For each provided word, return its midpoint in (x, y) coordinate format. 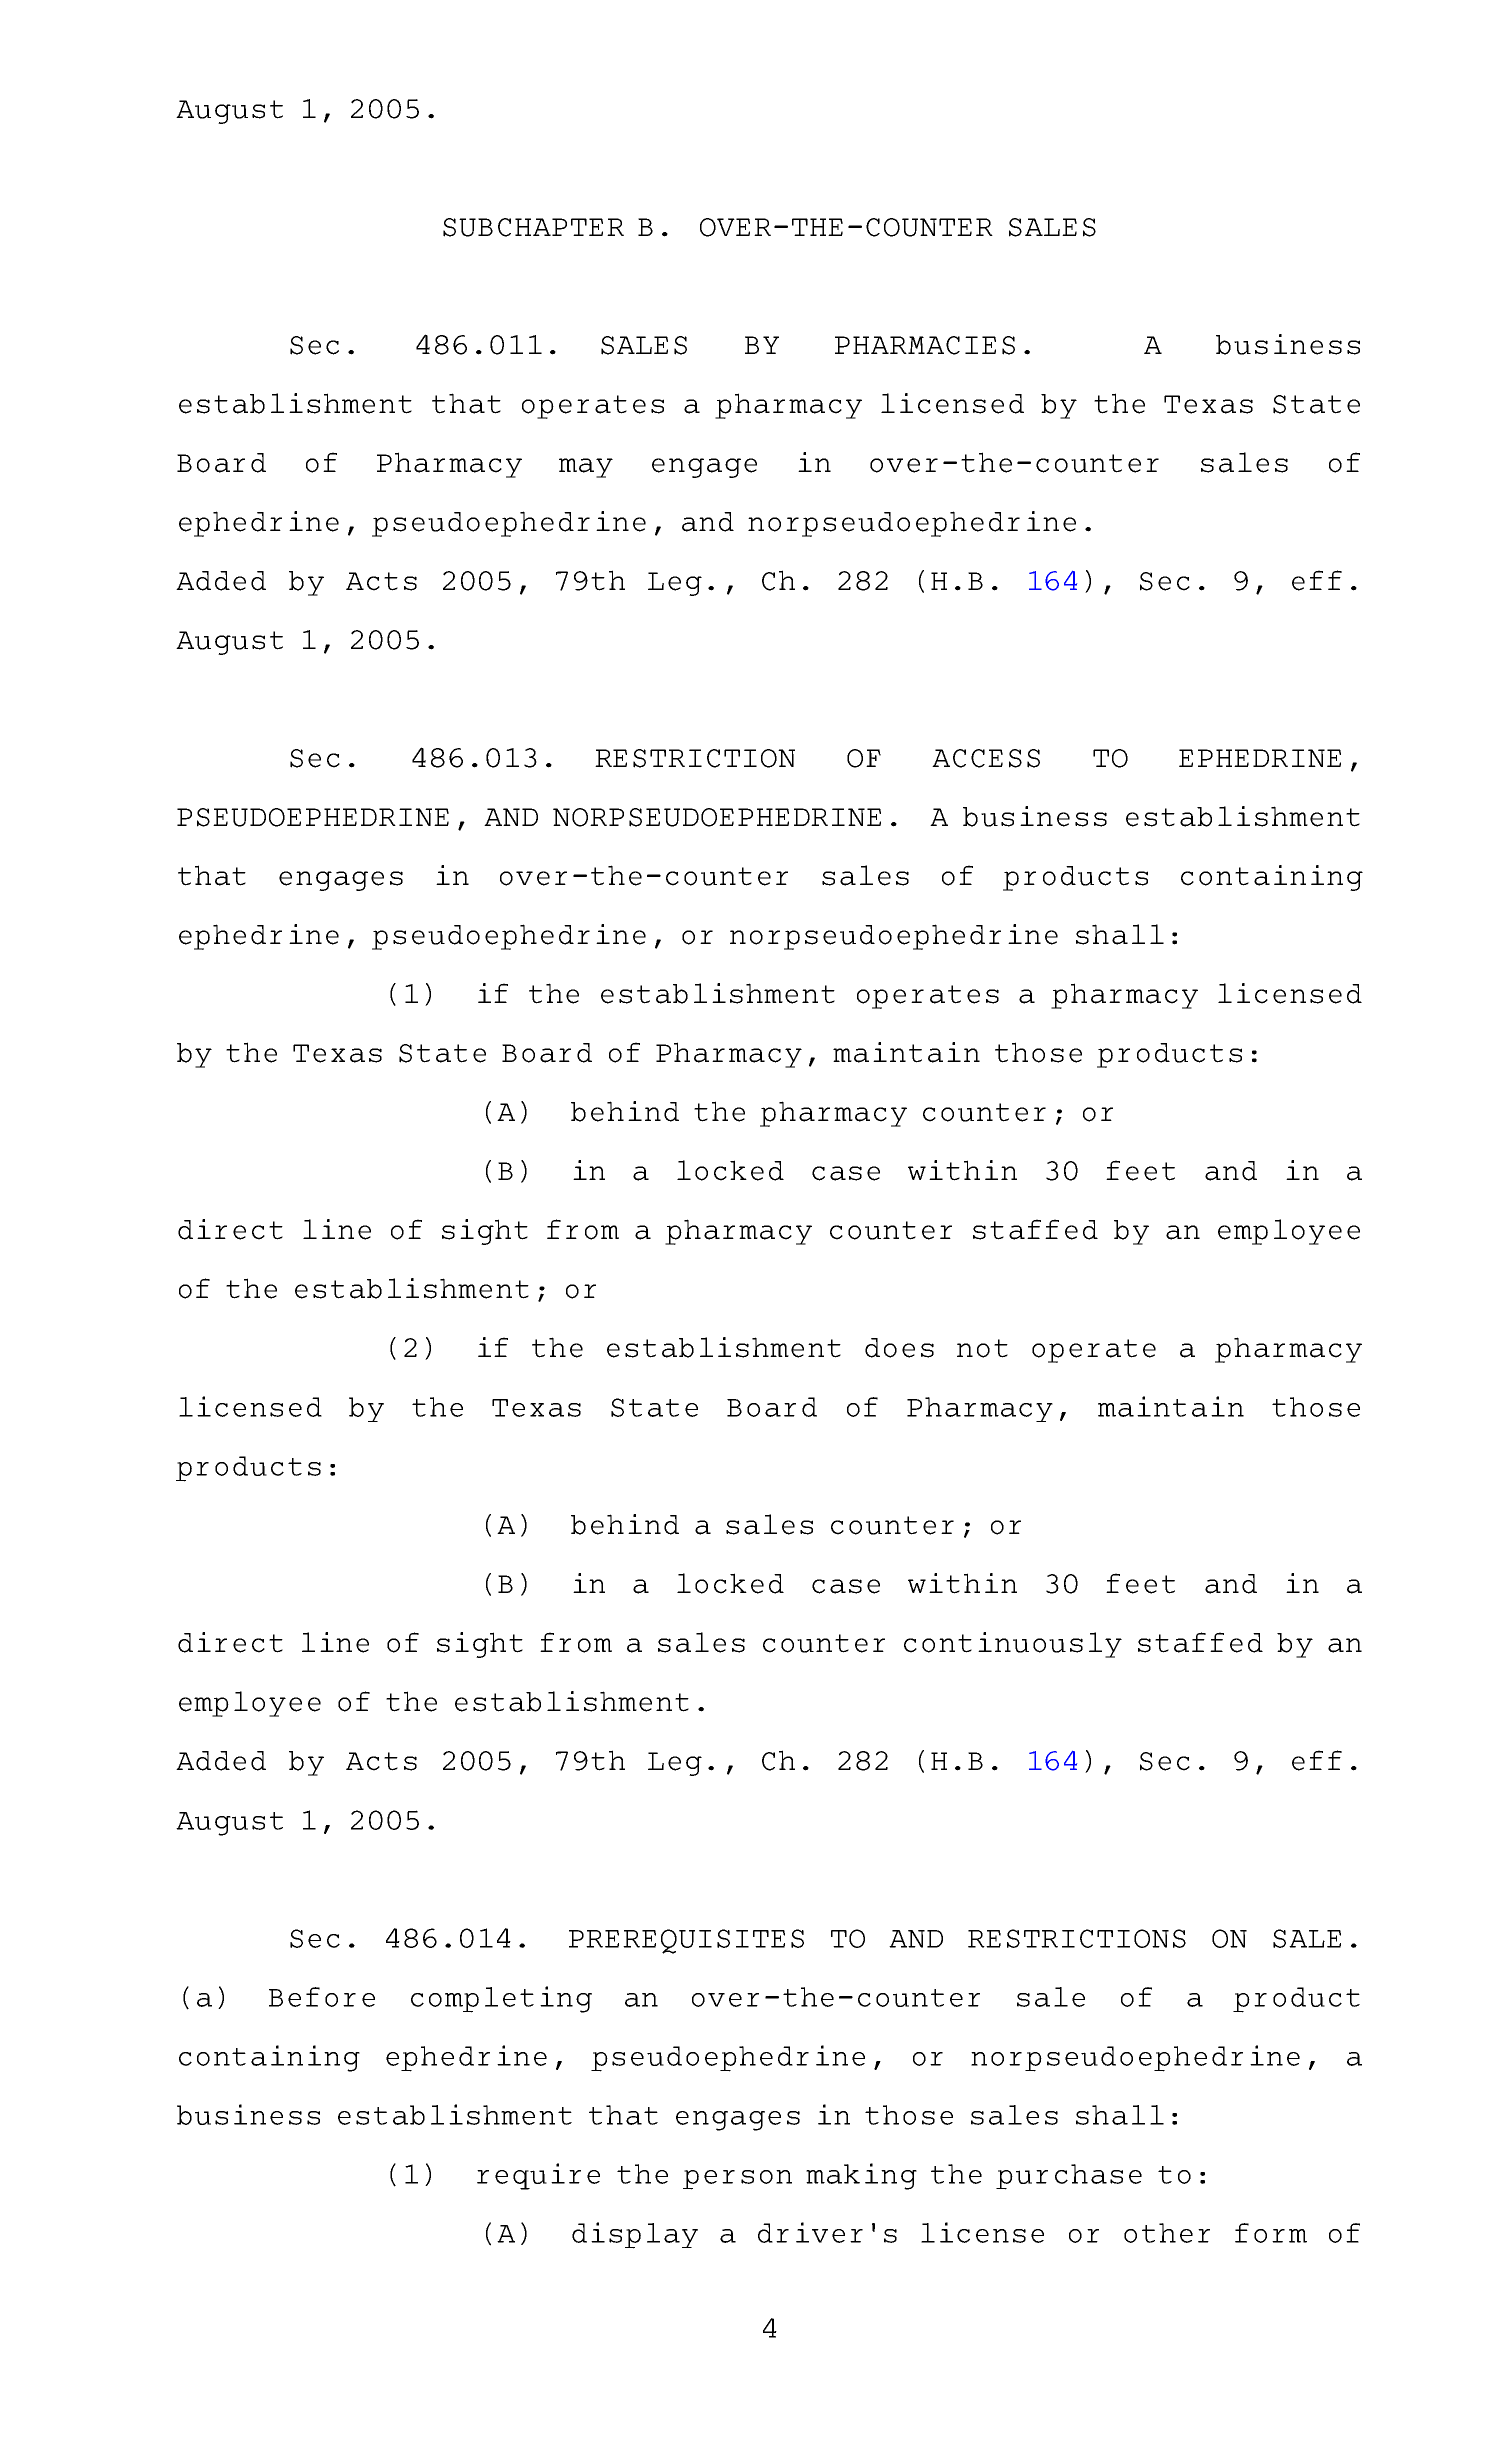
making (861, 2176)
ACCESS (986, 758)
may (586, 468)
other (1167, 2233)
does (899, 1348)
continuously (1013, 1645)
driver (810, 2232)
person (737, 2180)
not (982, 1348)
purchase (1069, 2177)
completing (501, 1999)
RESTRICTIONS (1077, 1938)
